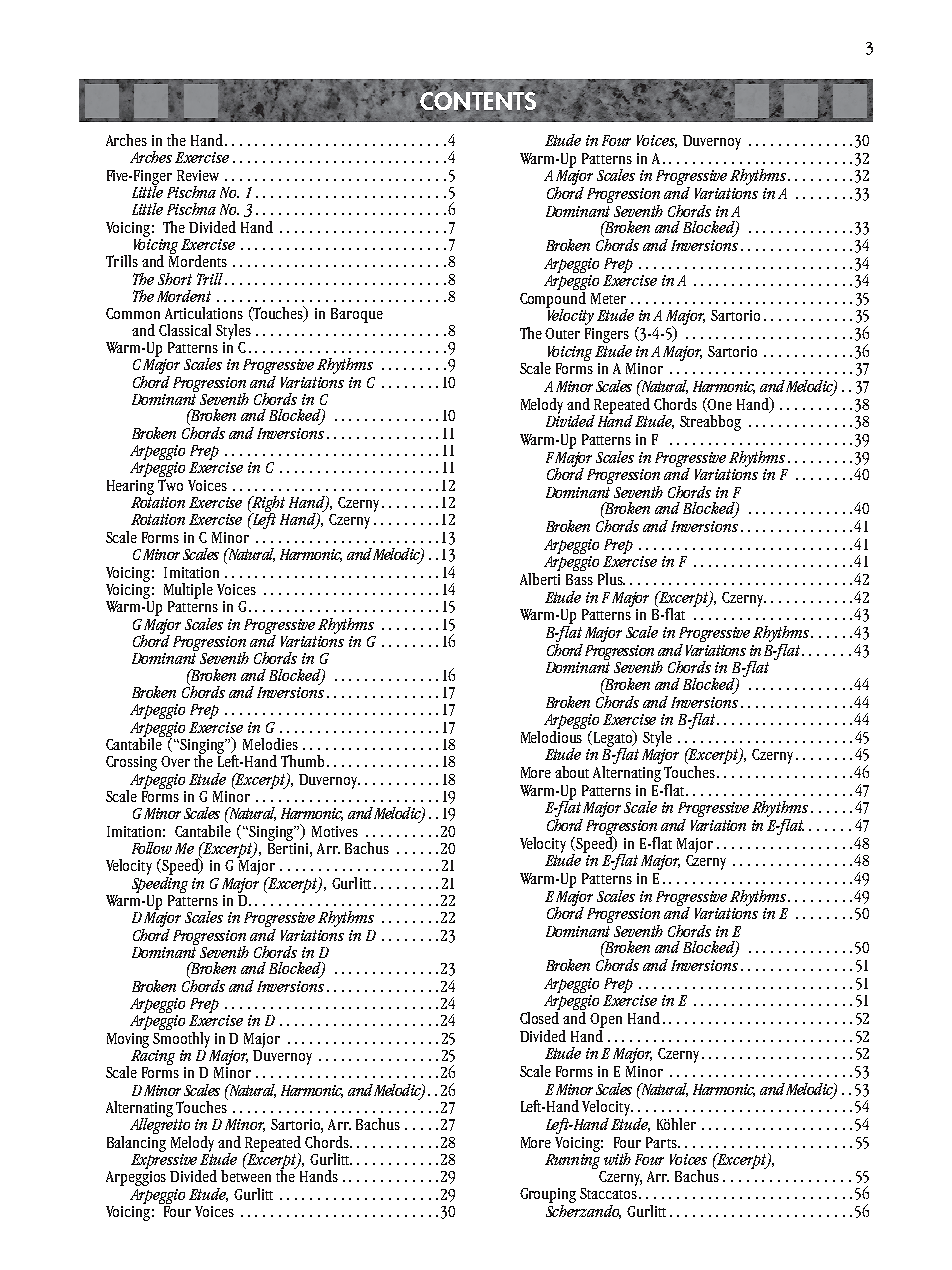 Image resolution: width=952 pixels, height=1270 pixels. Describe the element at coordinates (548, 1197) in the screenshot. I see `Grouping` at that location.
